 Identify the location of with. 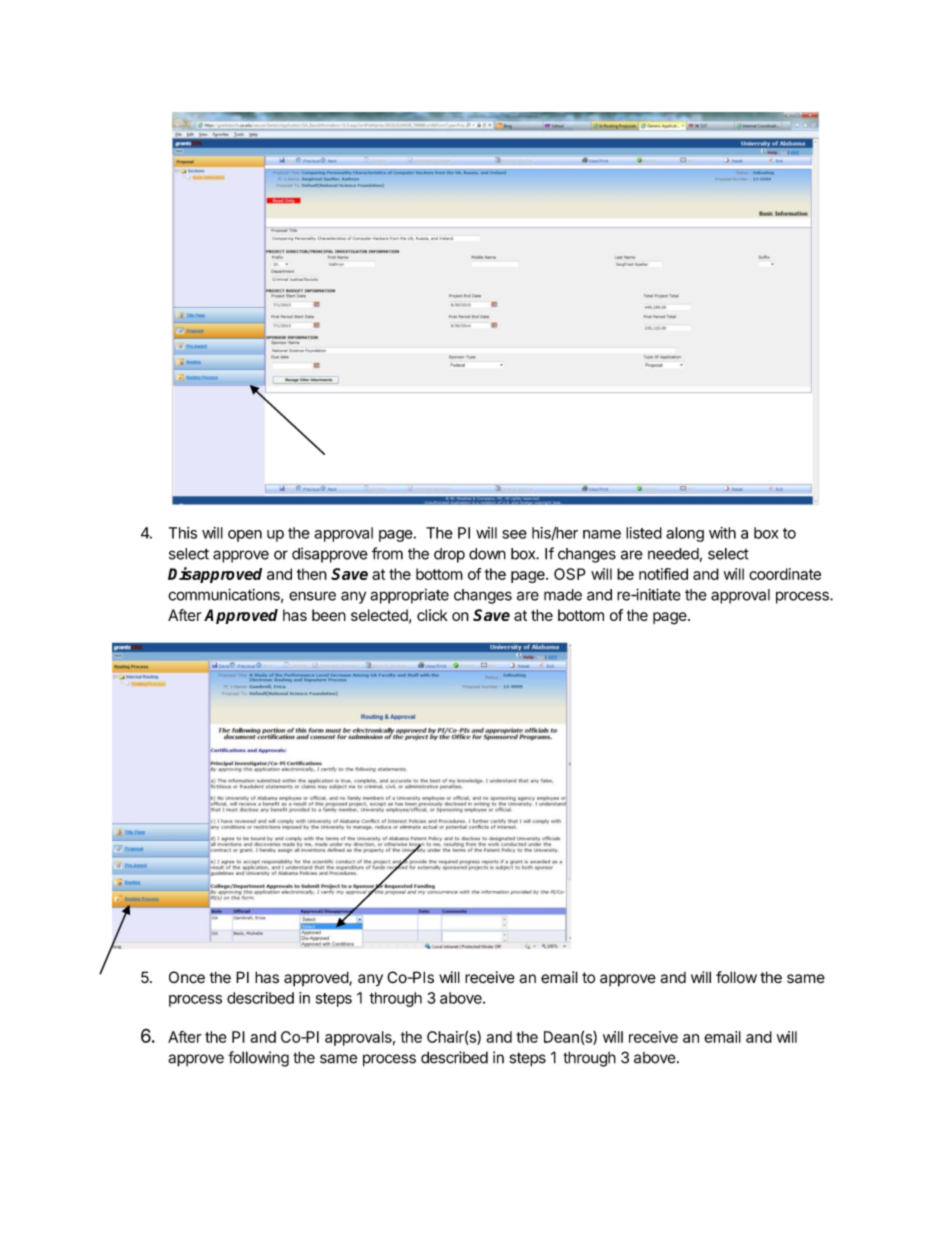
(722, 533).
